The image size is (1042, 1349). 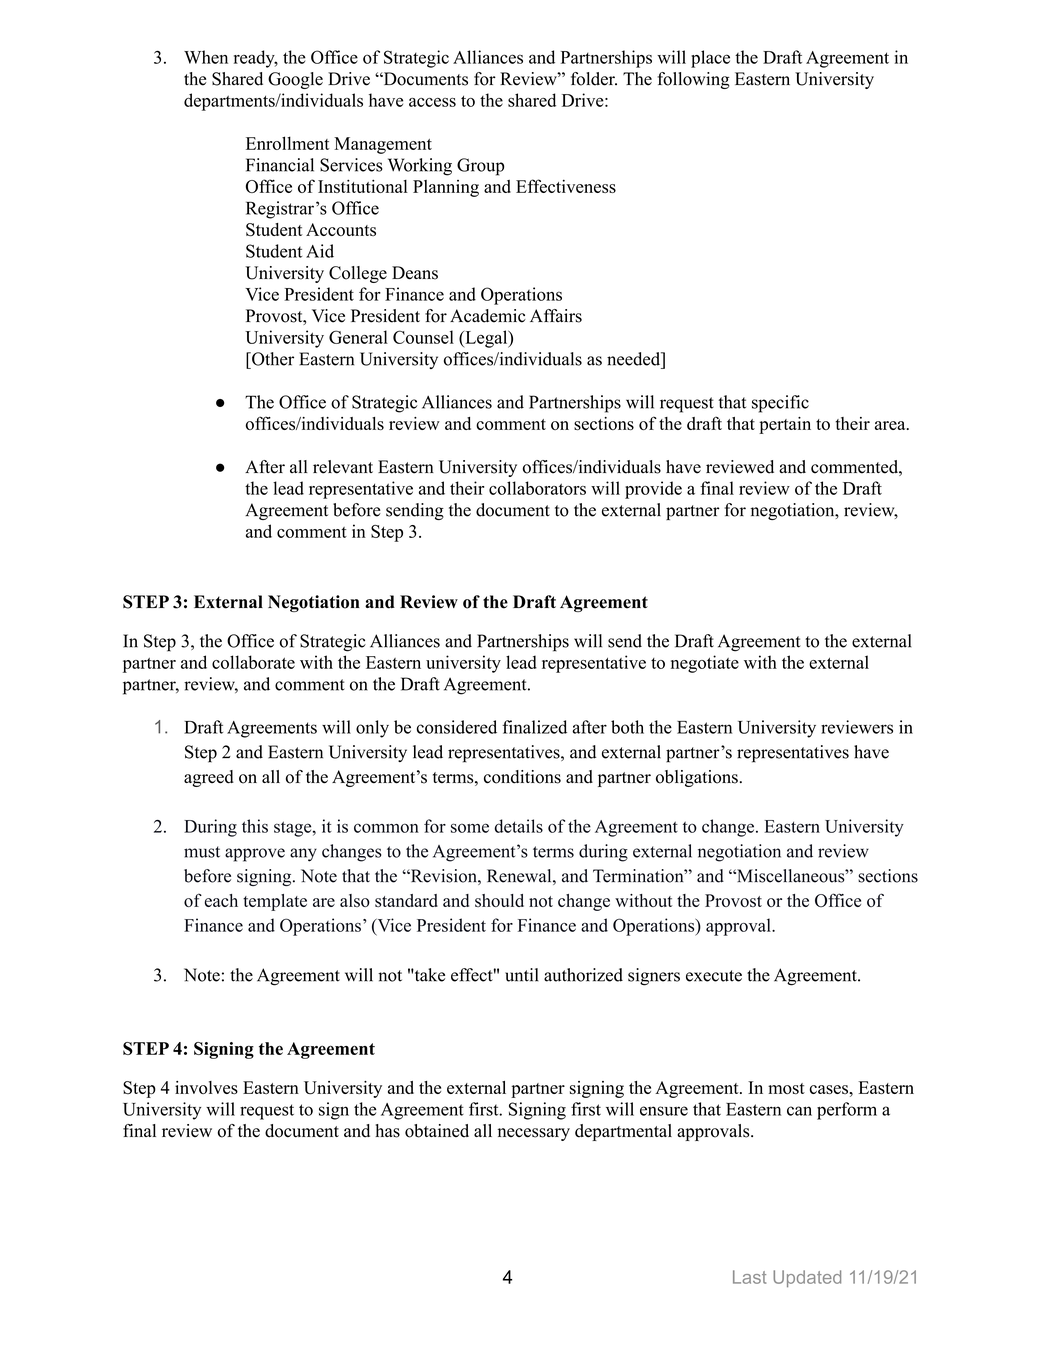 I want to click on Google, so click(x=295, y=80).
